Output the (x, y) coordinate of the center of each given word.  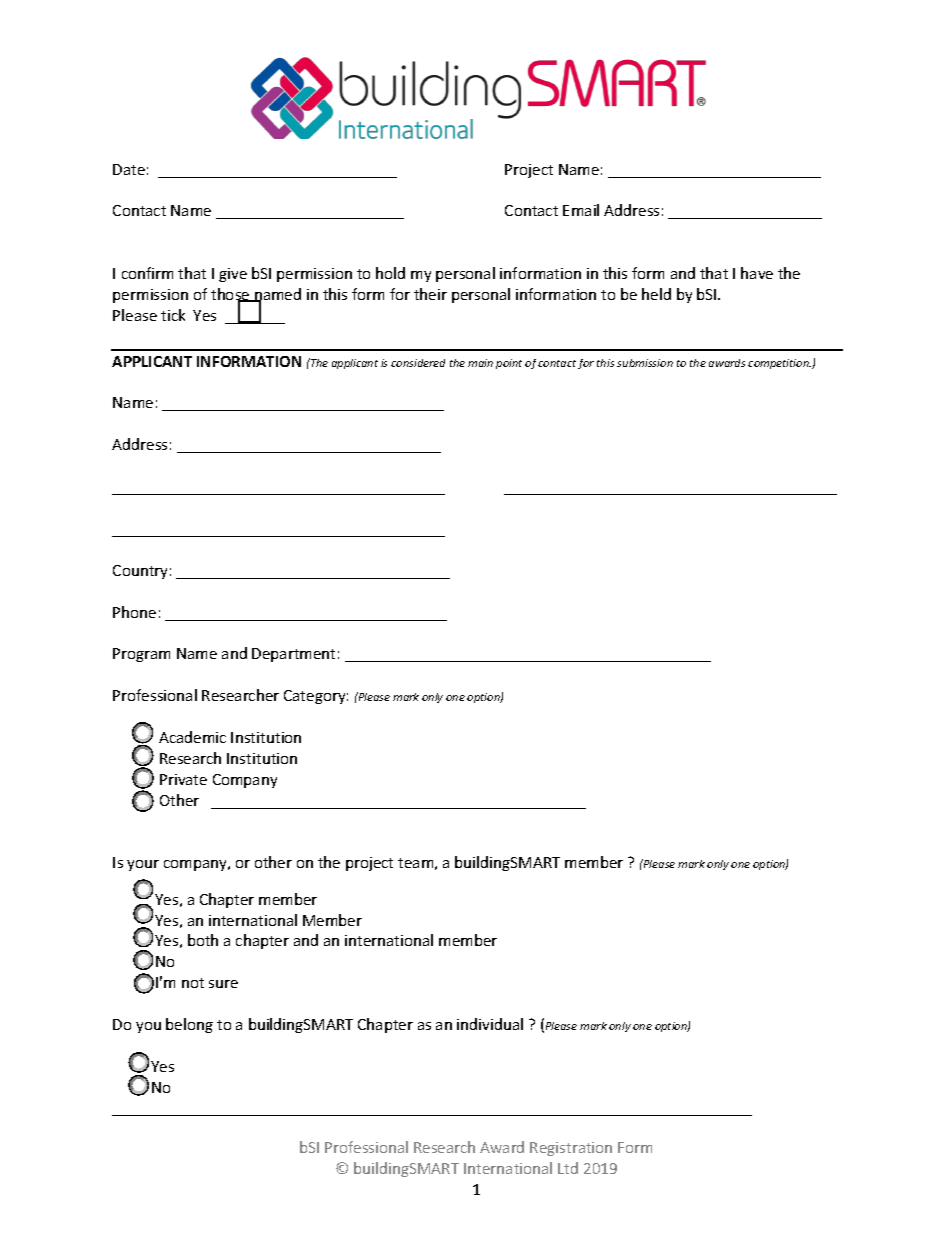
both (203, 940)
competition (779, 364)
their (430, 294)
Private (183, 779)
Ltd (568, 1168)
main (480, 363)
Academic (192, 737)
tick (173, 315)
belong (189, 1025)
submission (645, 363)
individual (490, 1024)
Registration (571, 1149)
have (757, 273)
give (233, 275)
